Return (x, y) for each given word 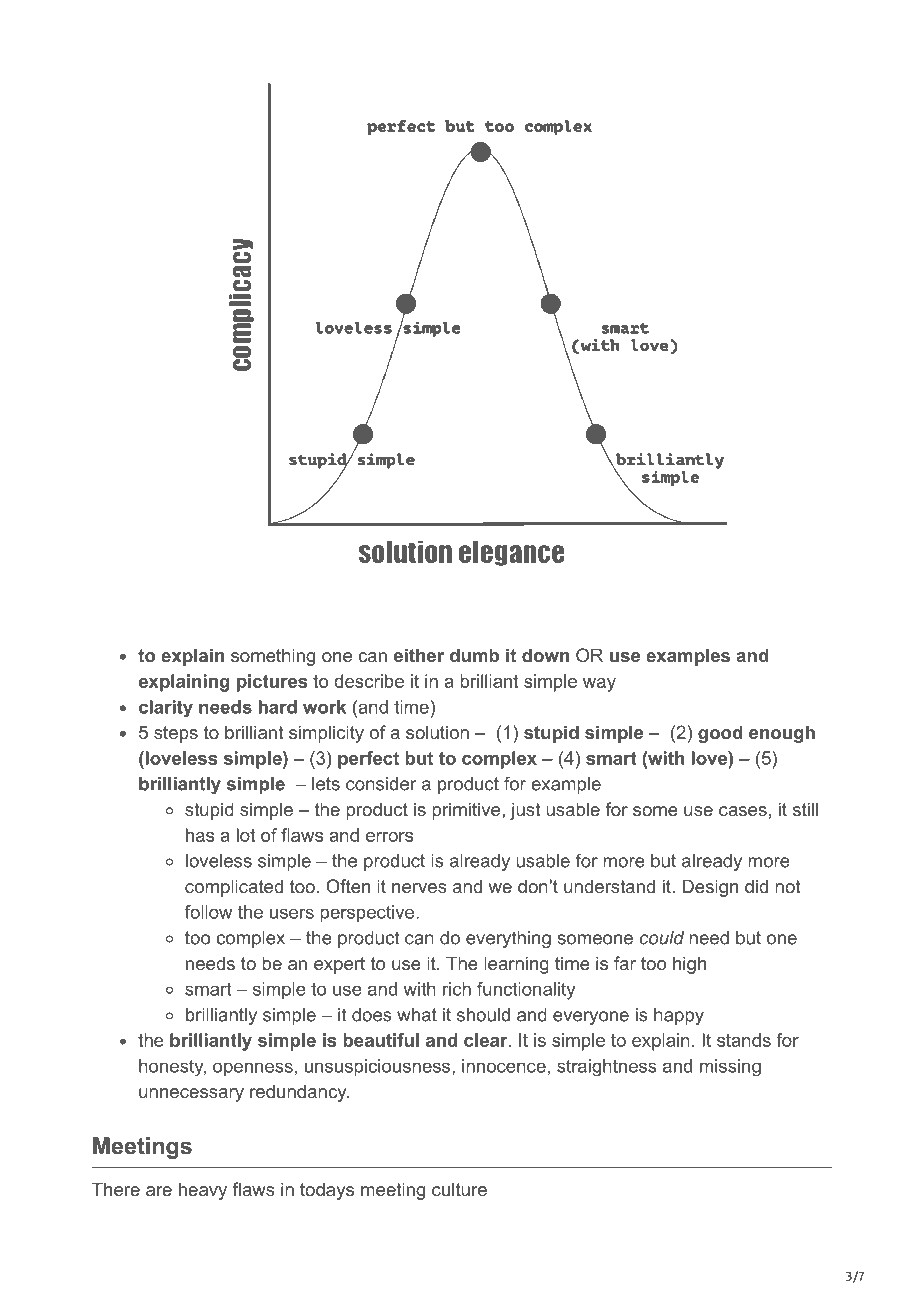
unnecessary (191, 1095)
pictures (272, 683)
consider (381, 784)
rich (457, 989)
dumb (474, 655)
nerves (419, 888)
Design (710, 888)
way (599, 685)
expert (339, 965)
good (720, 734)
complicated (234, 888)
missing (730, 1067)
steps (176, 734)
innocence (504, 1066)
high (689, 965)
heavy (203, 1191)
